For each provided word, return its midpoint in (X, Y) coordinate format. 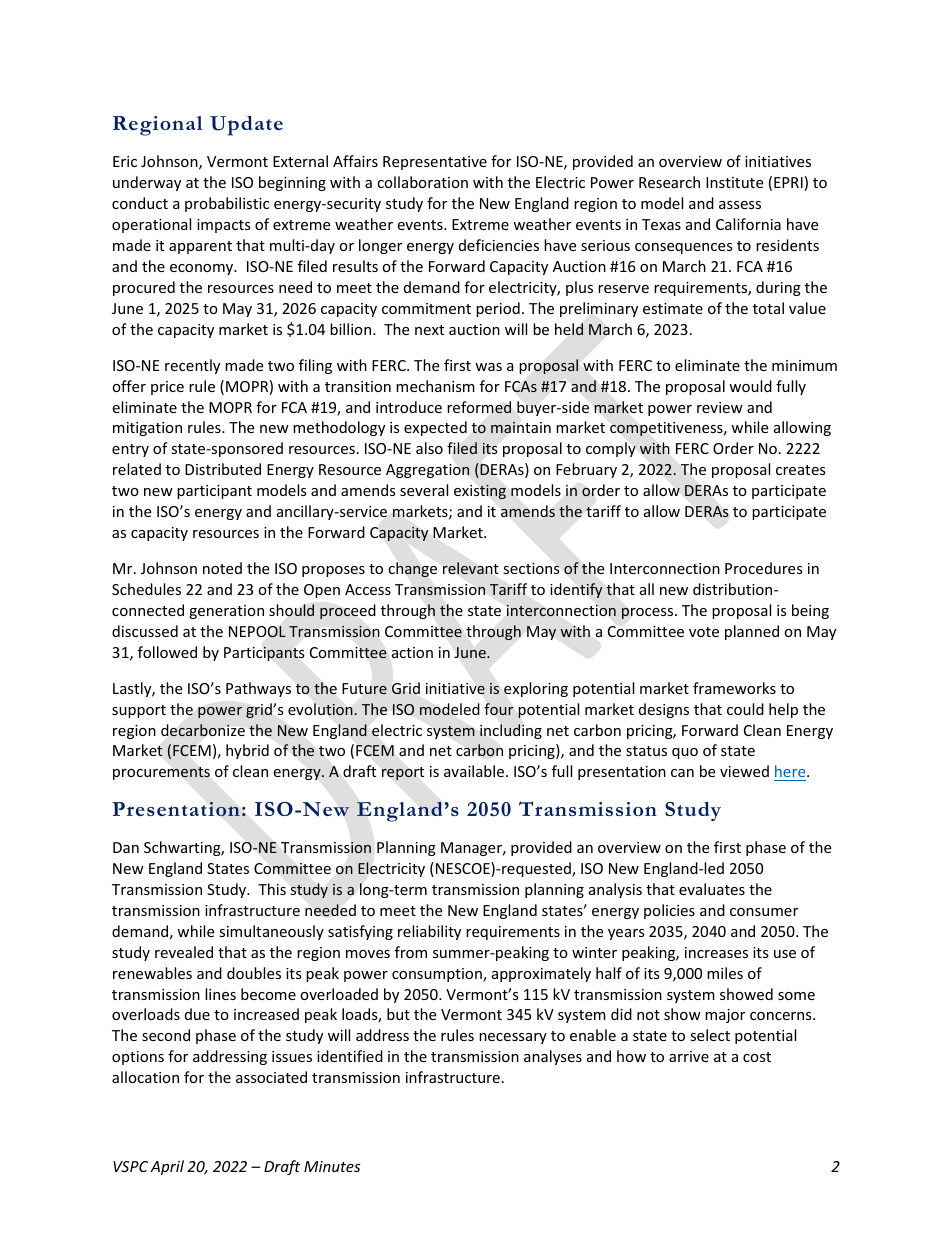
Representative (435, 163)
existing (480, 491)
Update (246, 126)
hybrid (247, 751)
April (167, 1167)
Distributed (223, 469)
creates (801, 470)
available (474, 771)
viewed (744, 771)
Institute (734, 182)
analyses (553, 1057)
